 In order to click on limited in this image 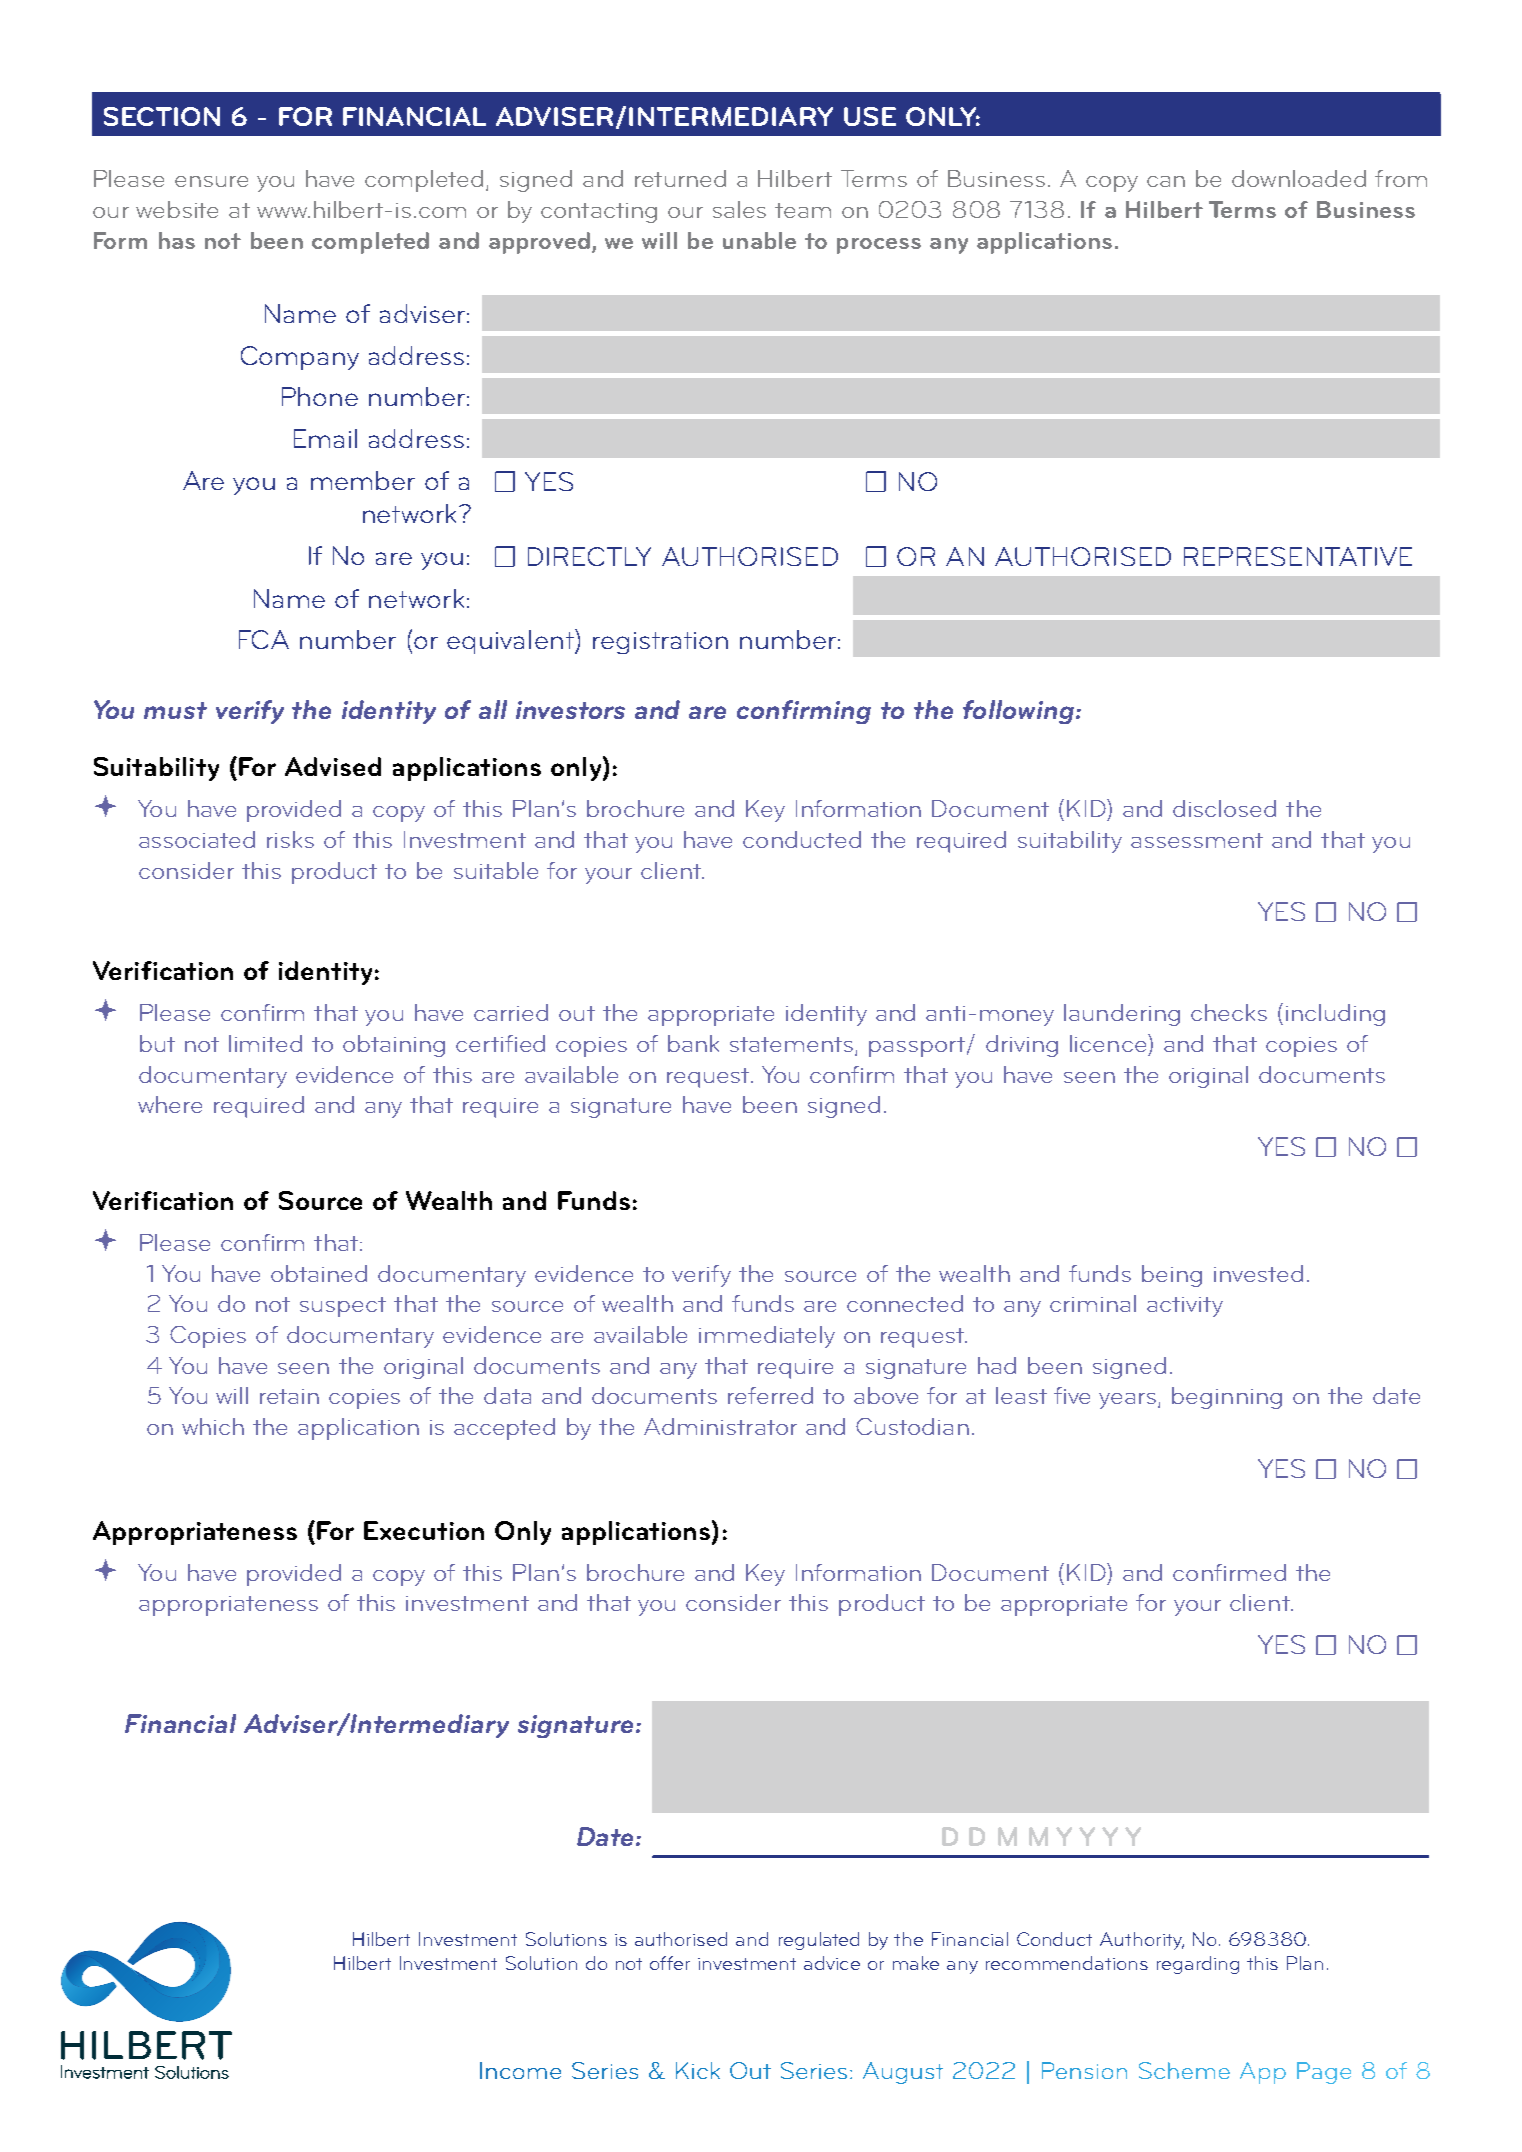, I will do `click(265, 1043)`.
